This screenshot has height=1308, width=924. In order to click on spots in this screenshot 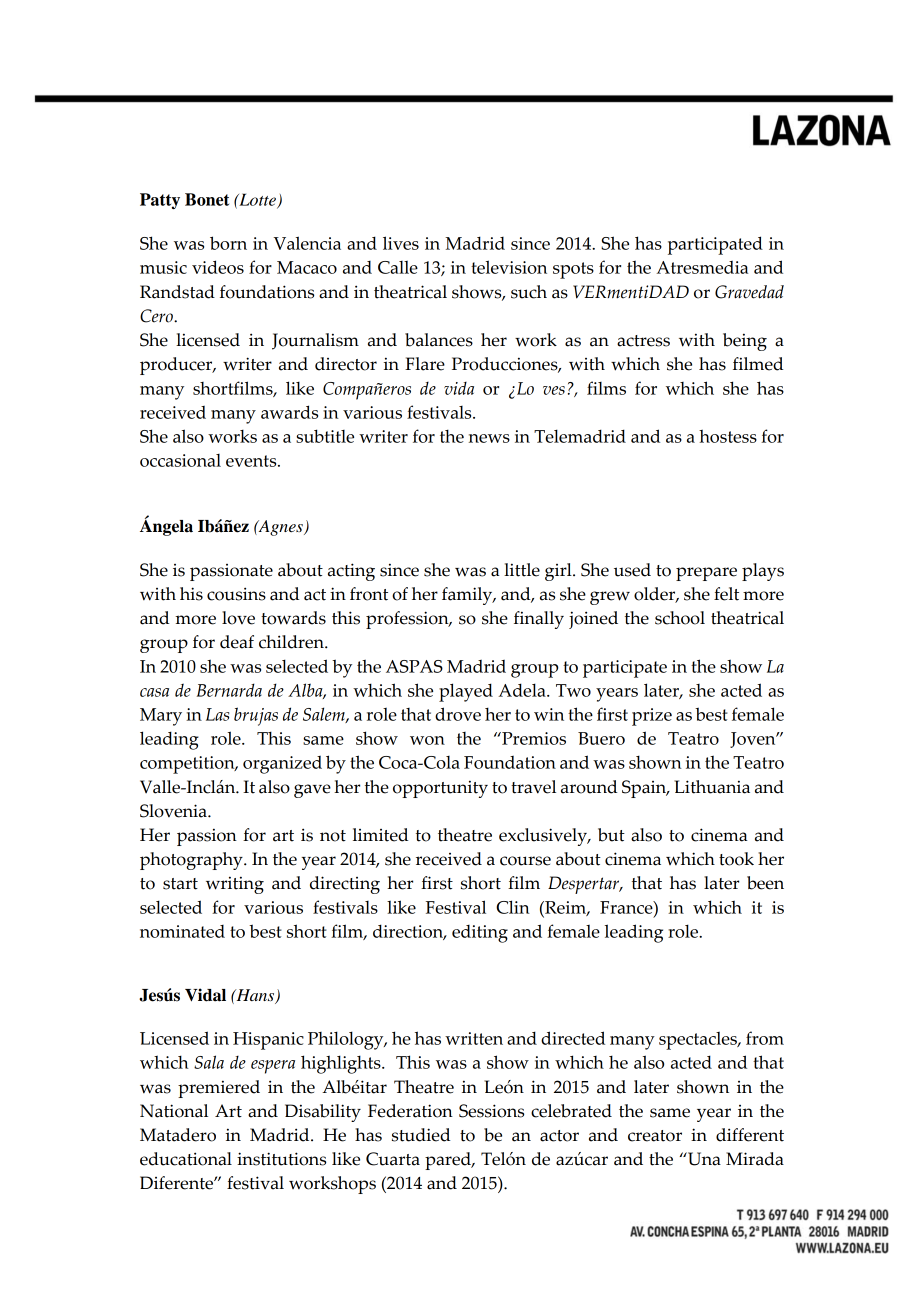, I will do `click(573, 270)`.
